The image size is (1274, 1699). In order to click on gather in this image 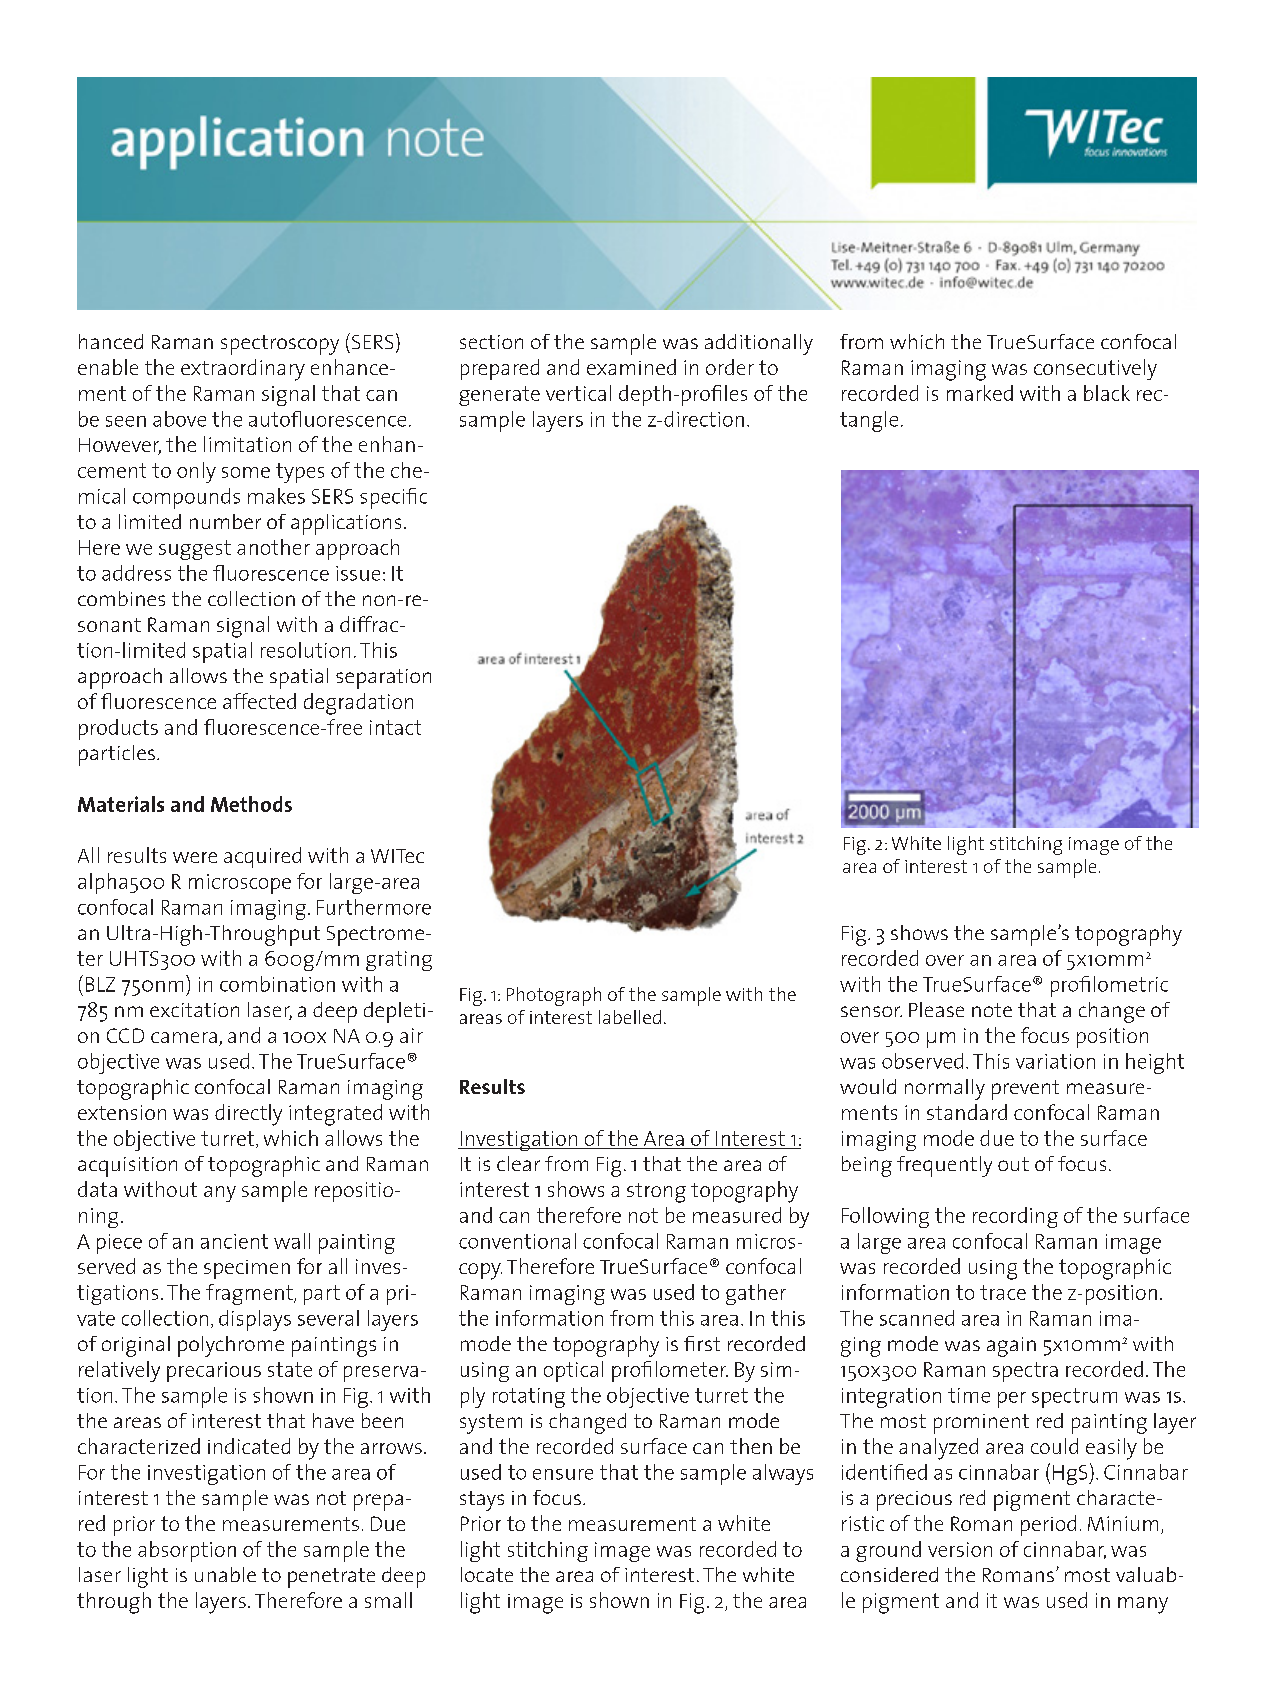, I will do `click(756, 1294)`.
